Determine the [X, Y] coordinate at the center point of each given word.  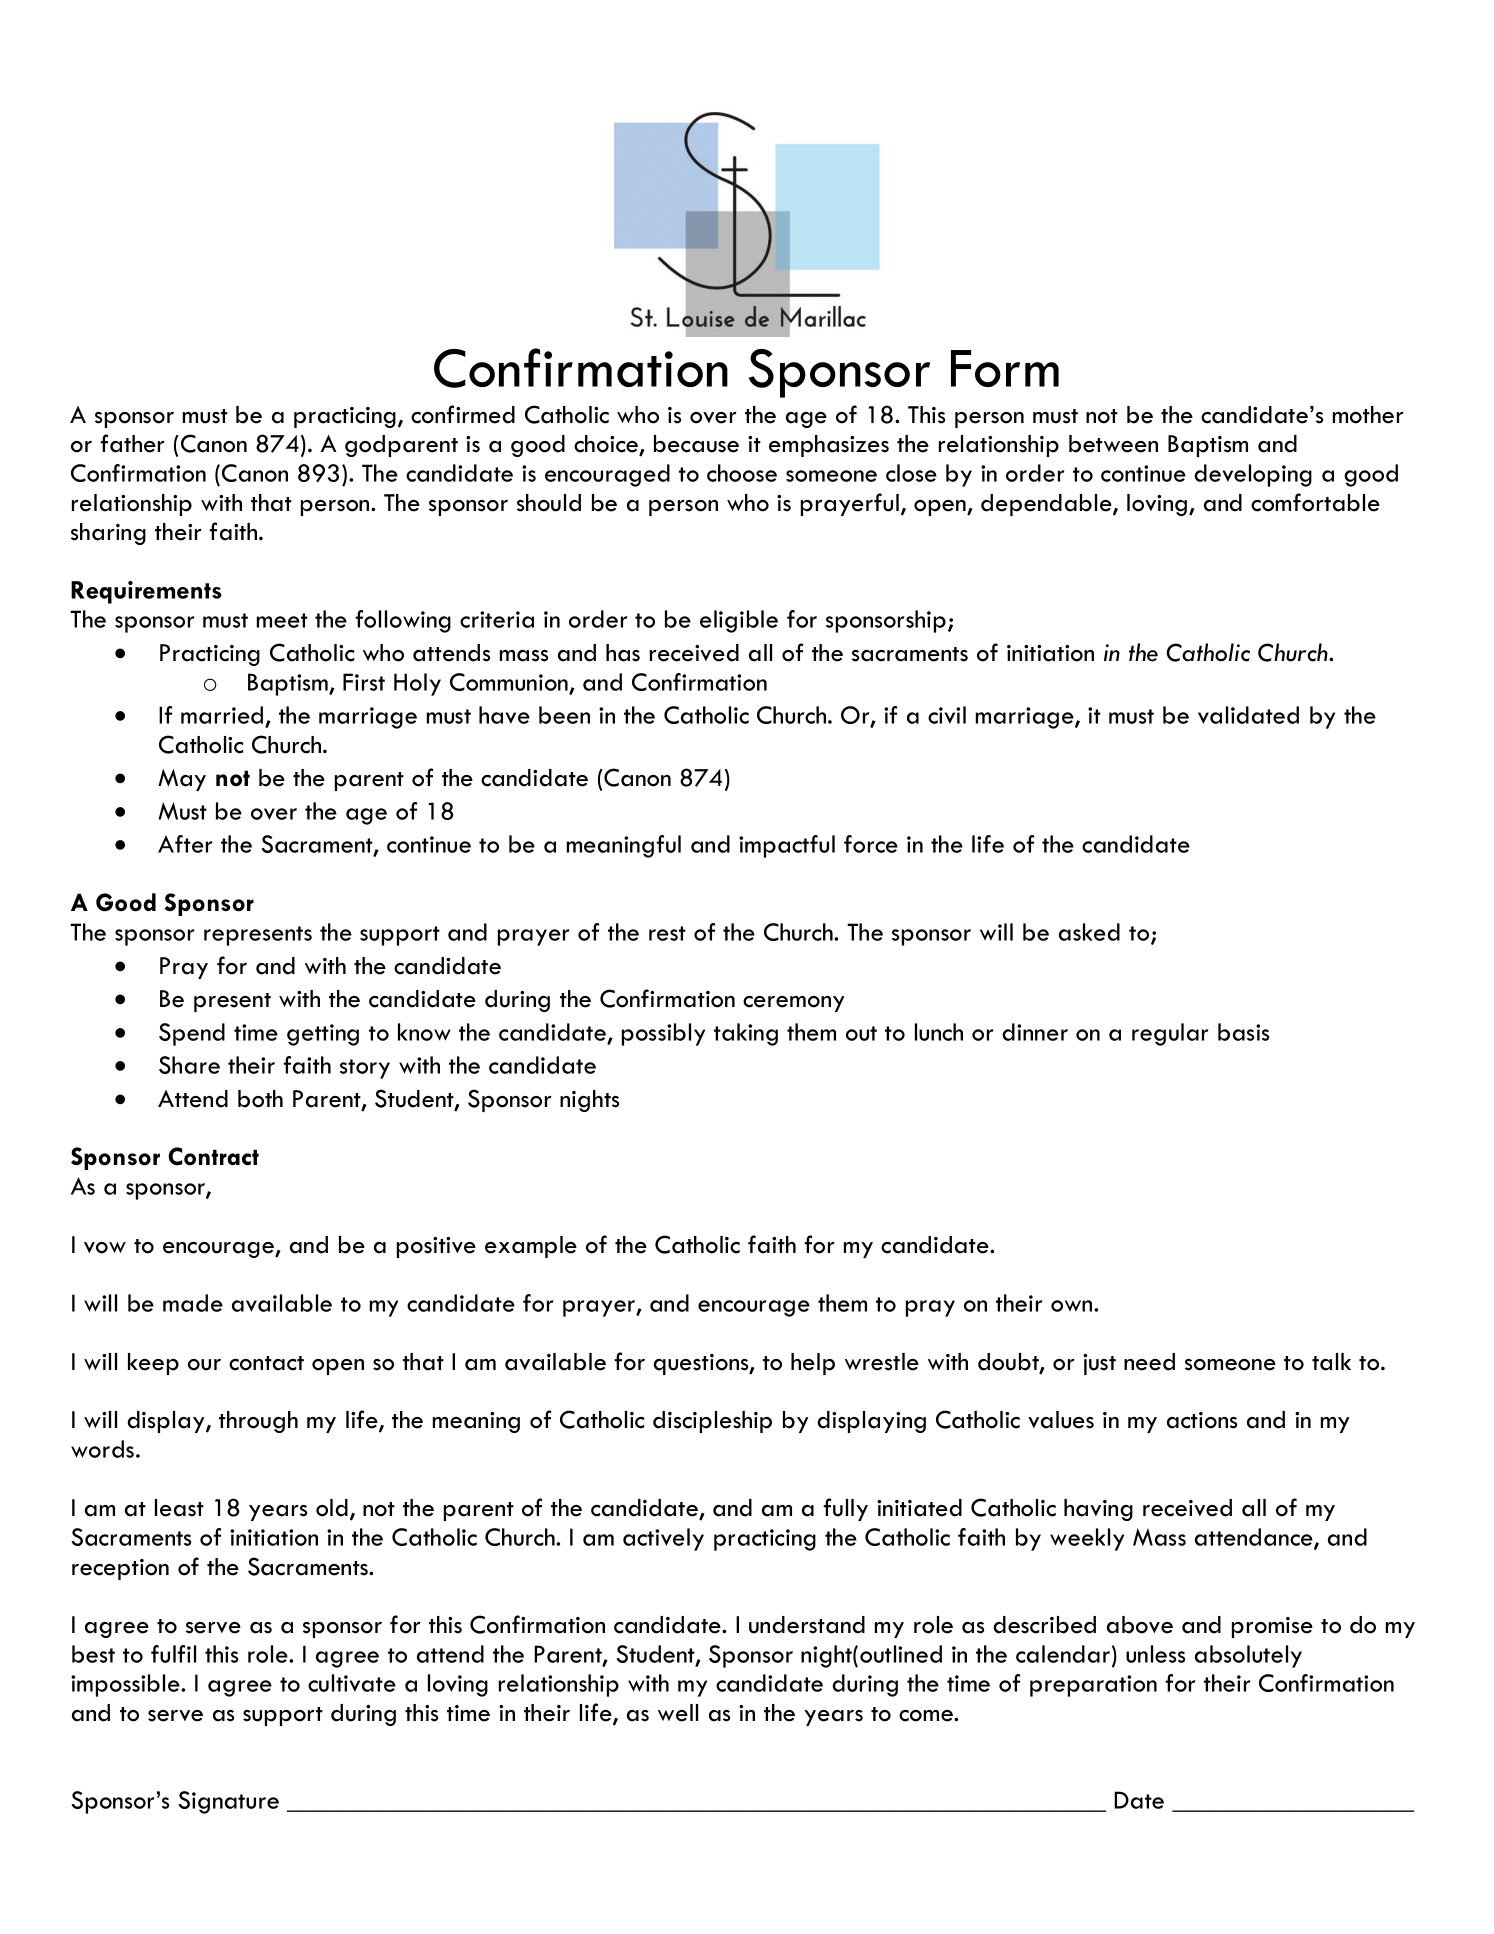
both [260, 1099]
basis [1243, 1032]
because [696, 444]
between [1113, 444]
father [132, 443]
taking [746, 1034]
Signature [228, 1802]
